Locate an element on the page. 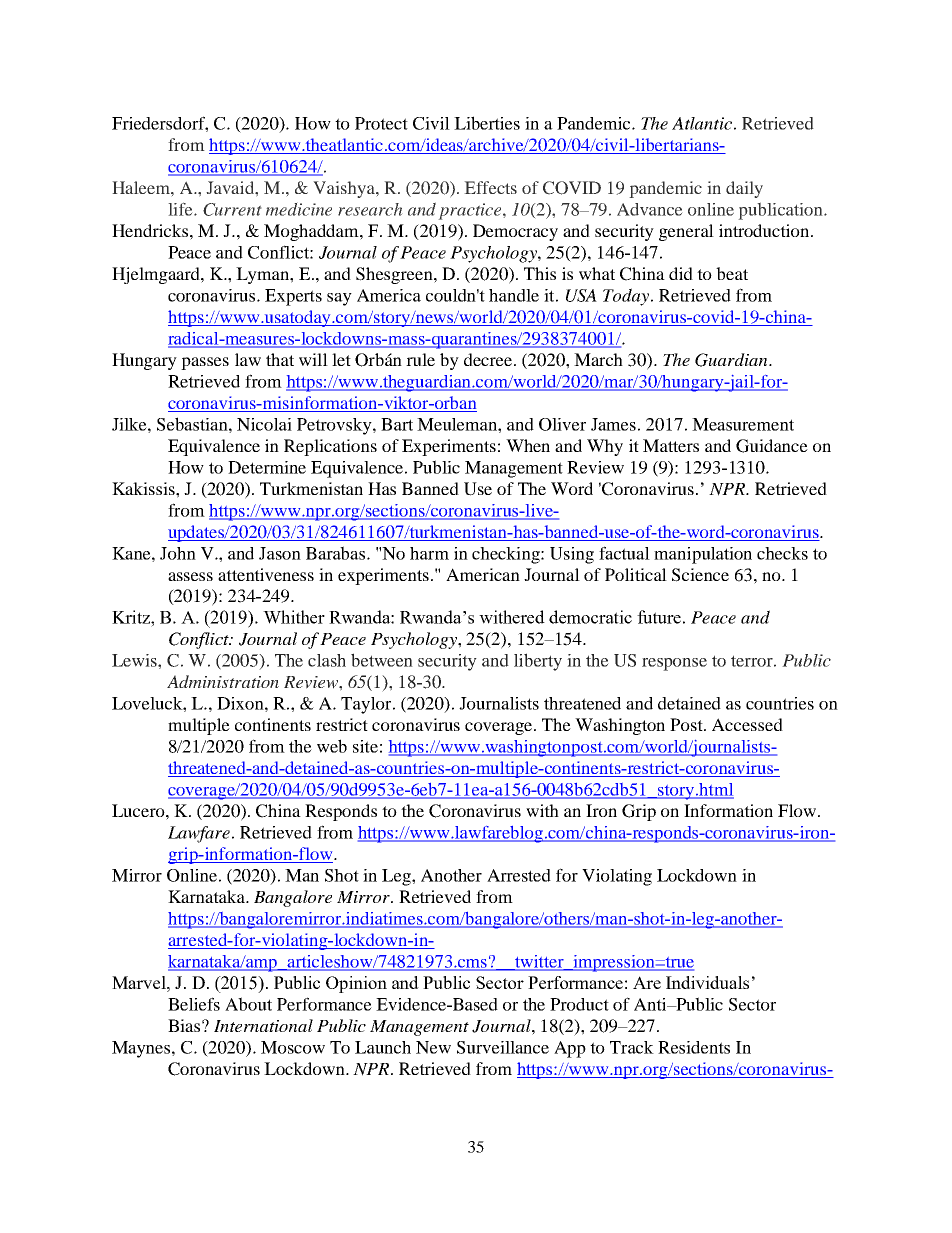 The height and width of the page is (1233, 952). Beliefs is located at coordinates (194, 1004).
